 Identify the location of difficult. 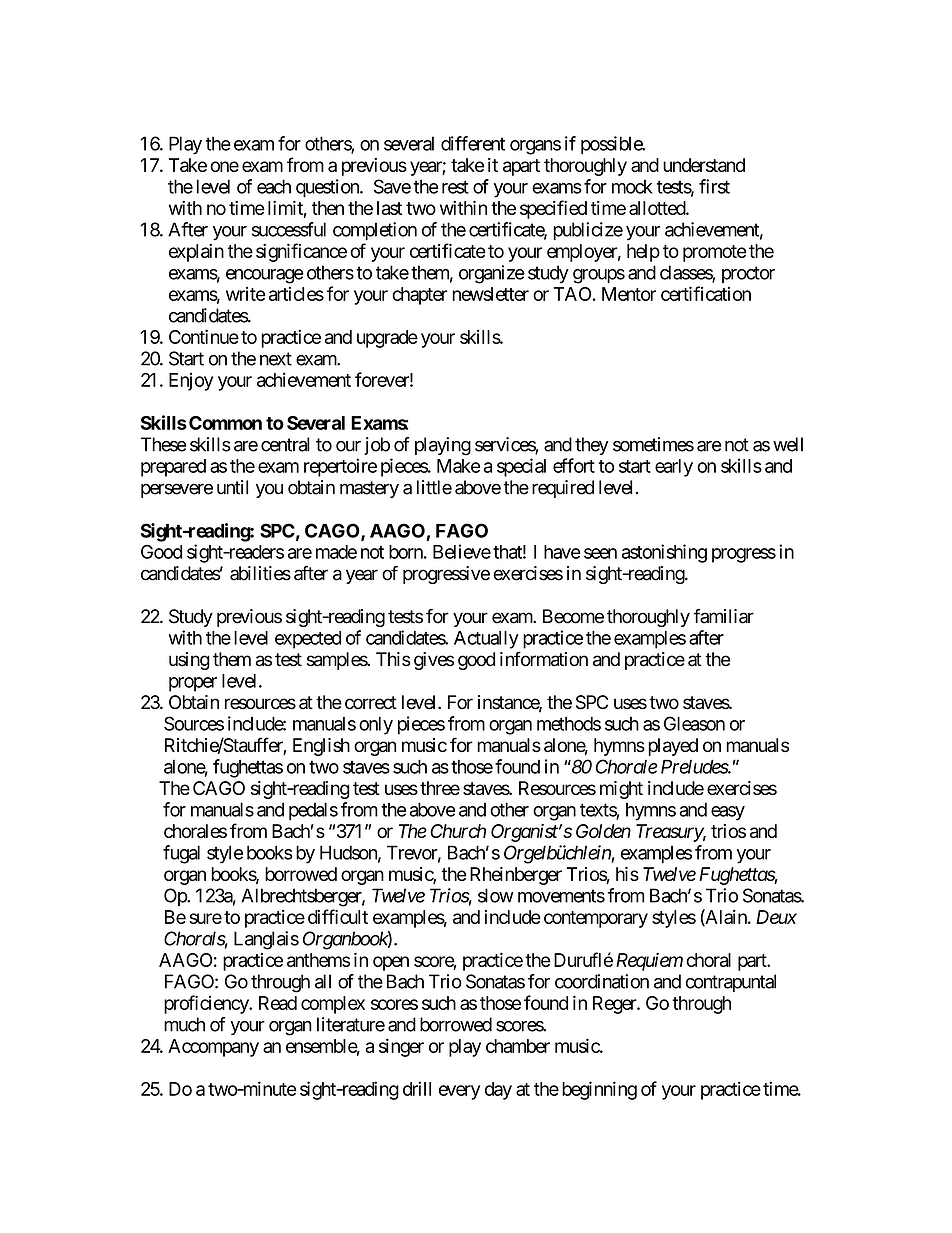
(338, 916).
